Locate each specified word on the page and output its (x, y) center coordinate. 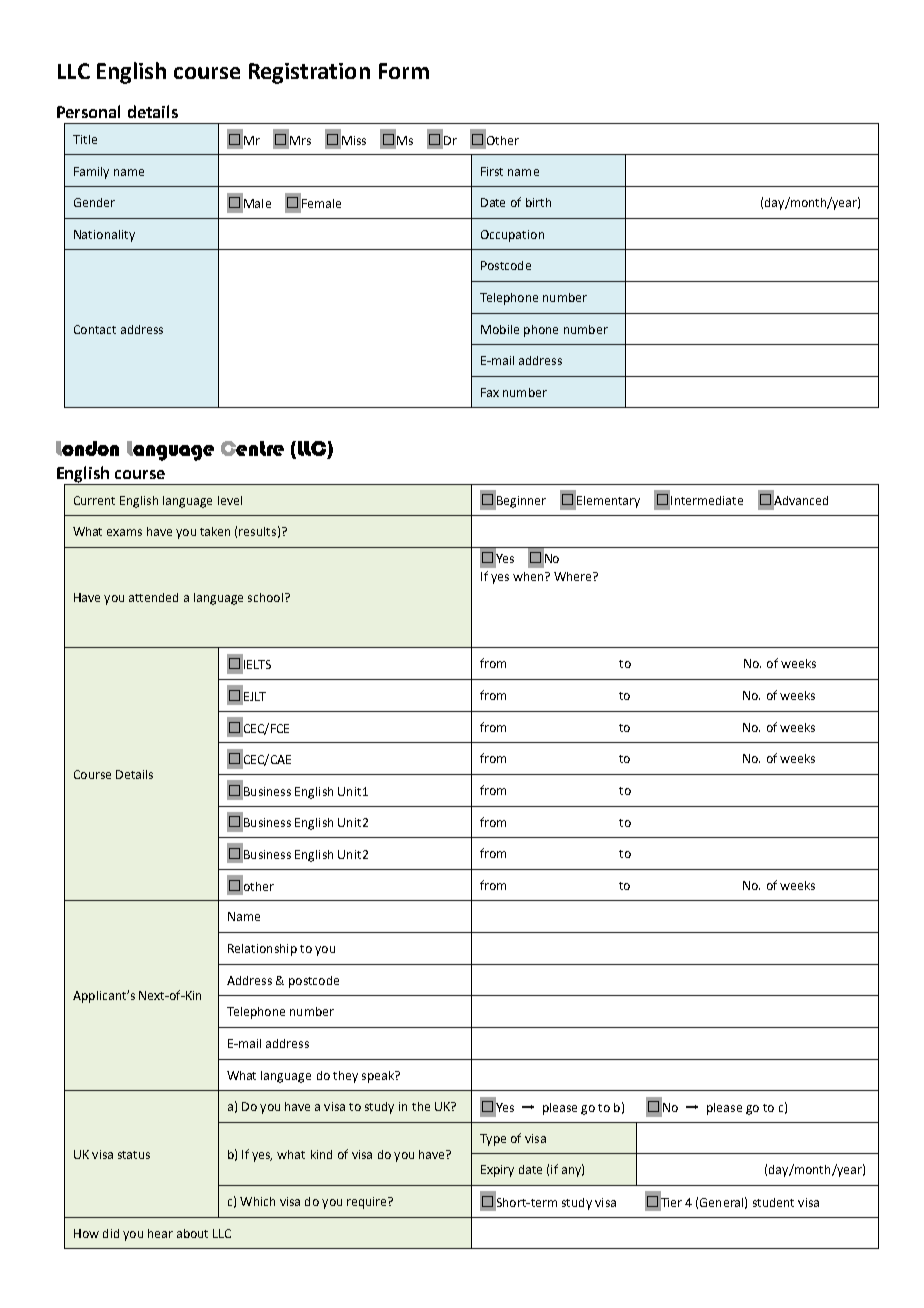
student (773, 1202)
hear (160, 1233)
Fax (490, 392)
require (368, 1203)
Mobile (500, 329)
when (529, 576)
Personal (88, 111)
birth (538, 202)
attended (153, 597)
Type (493, 1140)
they (345, 1077)
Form (404, 71)
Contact (95, 329)
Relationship (262, 950)
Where (574, 576)
